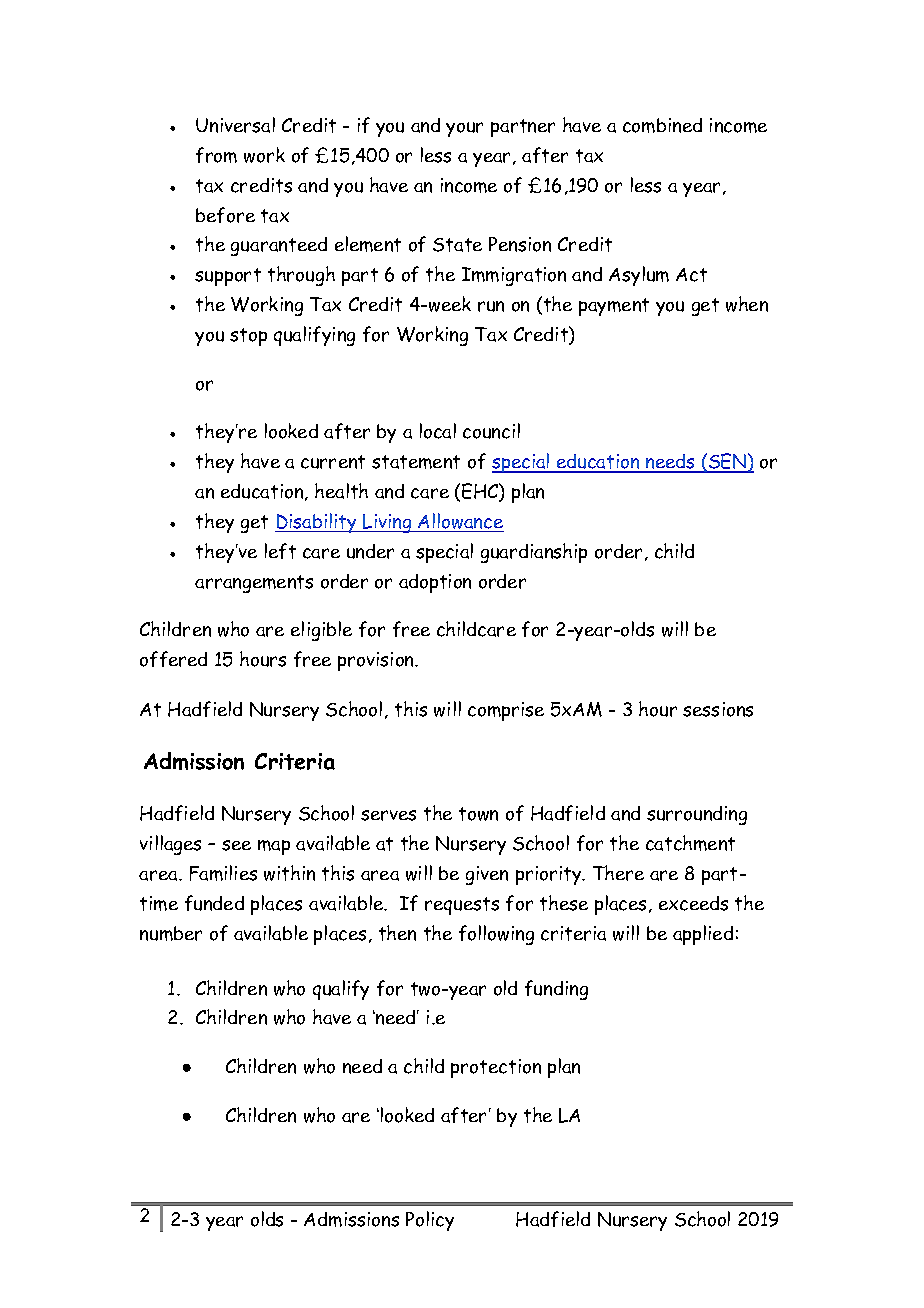 This image has height=1308, width=924. I want to click on your, so click(464, 129).
